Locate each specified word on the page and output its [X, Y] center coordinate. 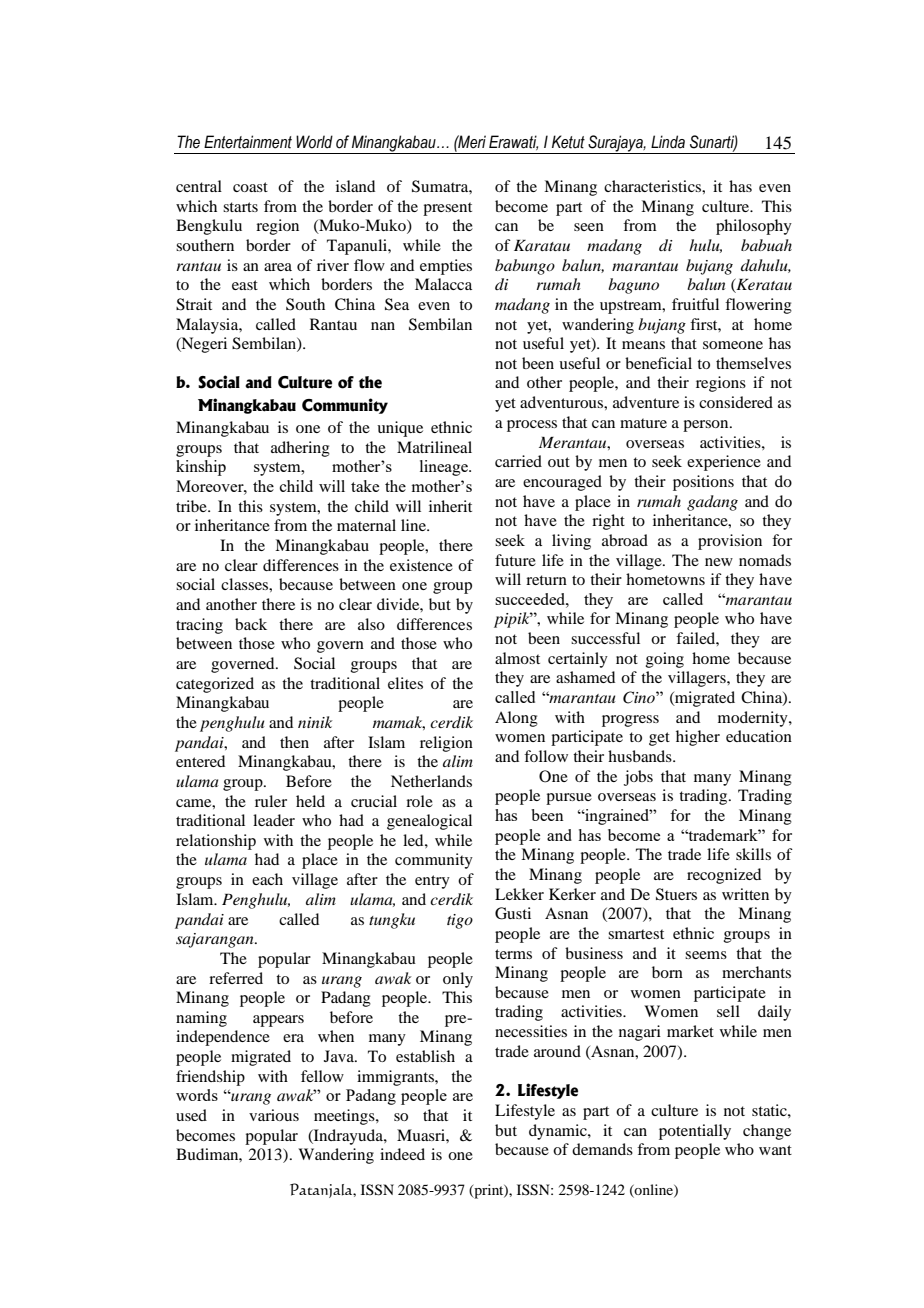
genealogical [429, 822]
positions [703, 483]
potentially [695, 1132]
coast [250, 187]
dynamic [559, 1132]
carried [518, 461]
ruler [271, 801]
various [274, 1115]
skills [753, 854]
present [447, 209]
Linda [668, 142]
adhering [300, 449]
